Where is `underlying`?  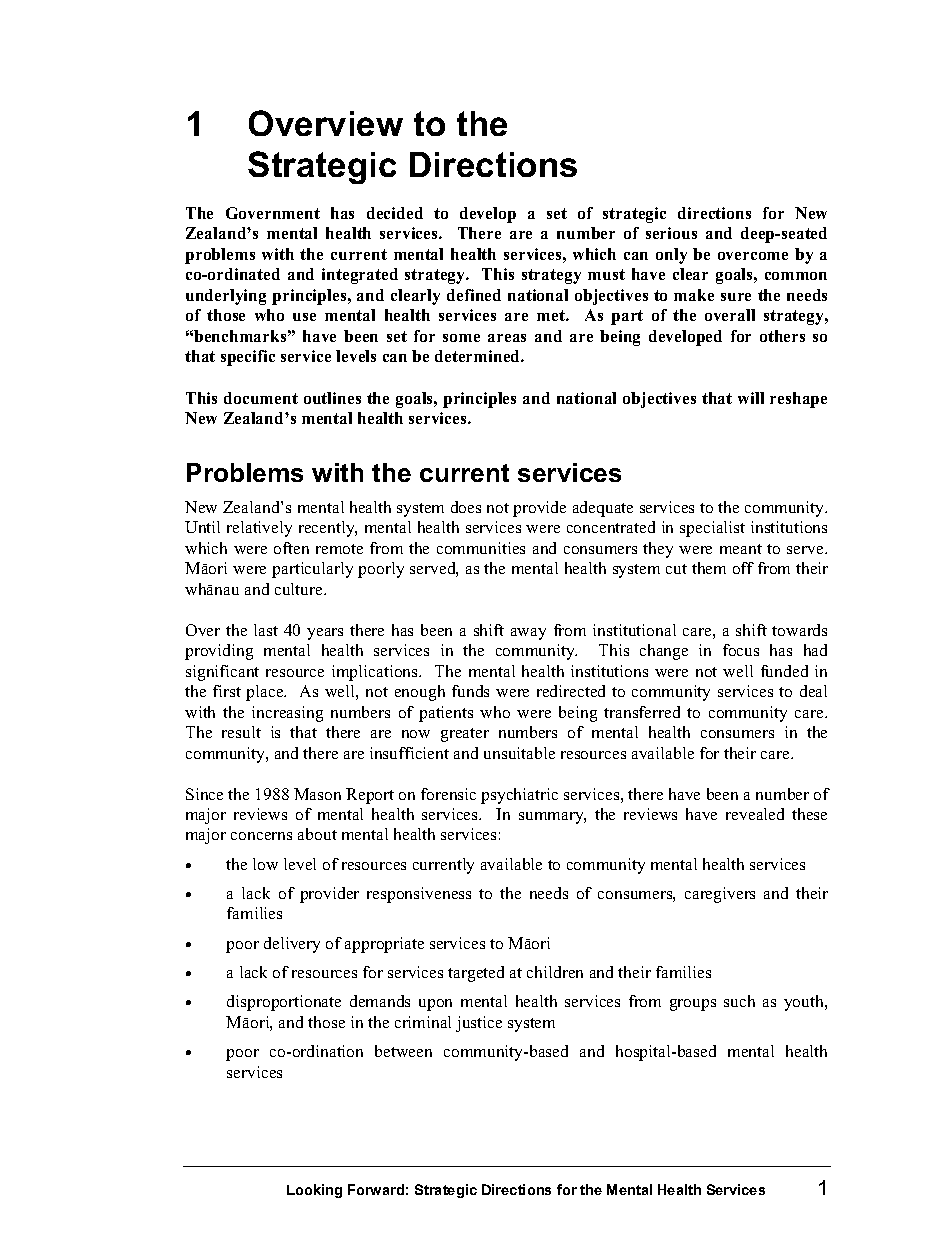
underlying is located at coordinates (226, 297).
